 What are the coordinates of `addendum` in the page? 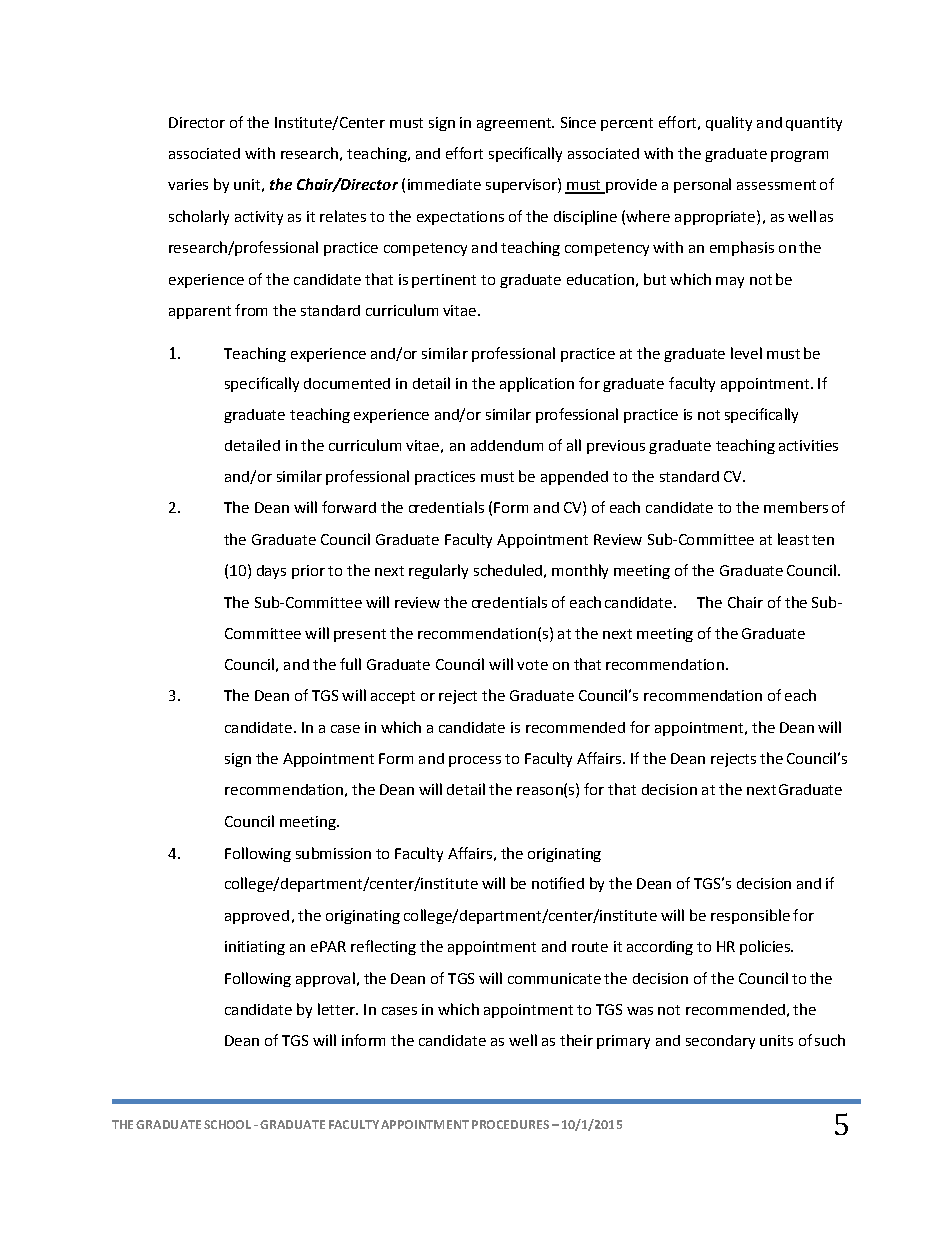 It's located at (507, 445).
